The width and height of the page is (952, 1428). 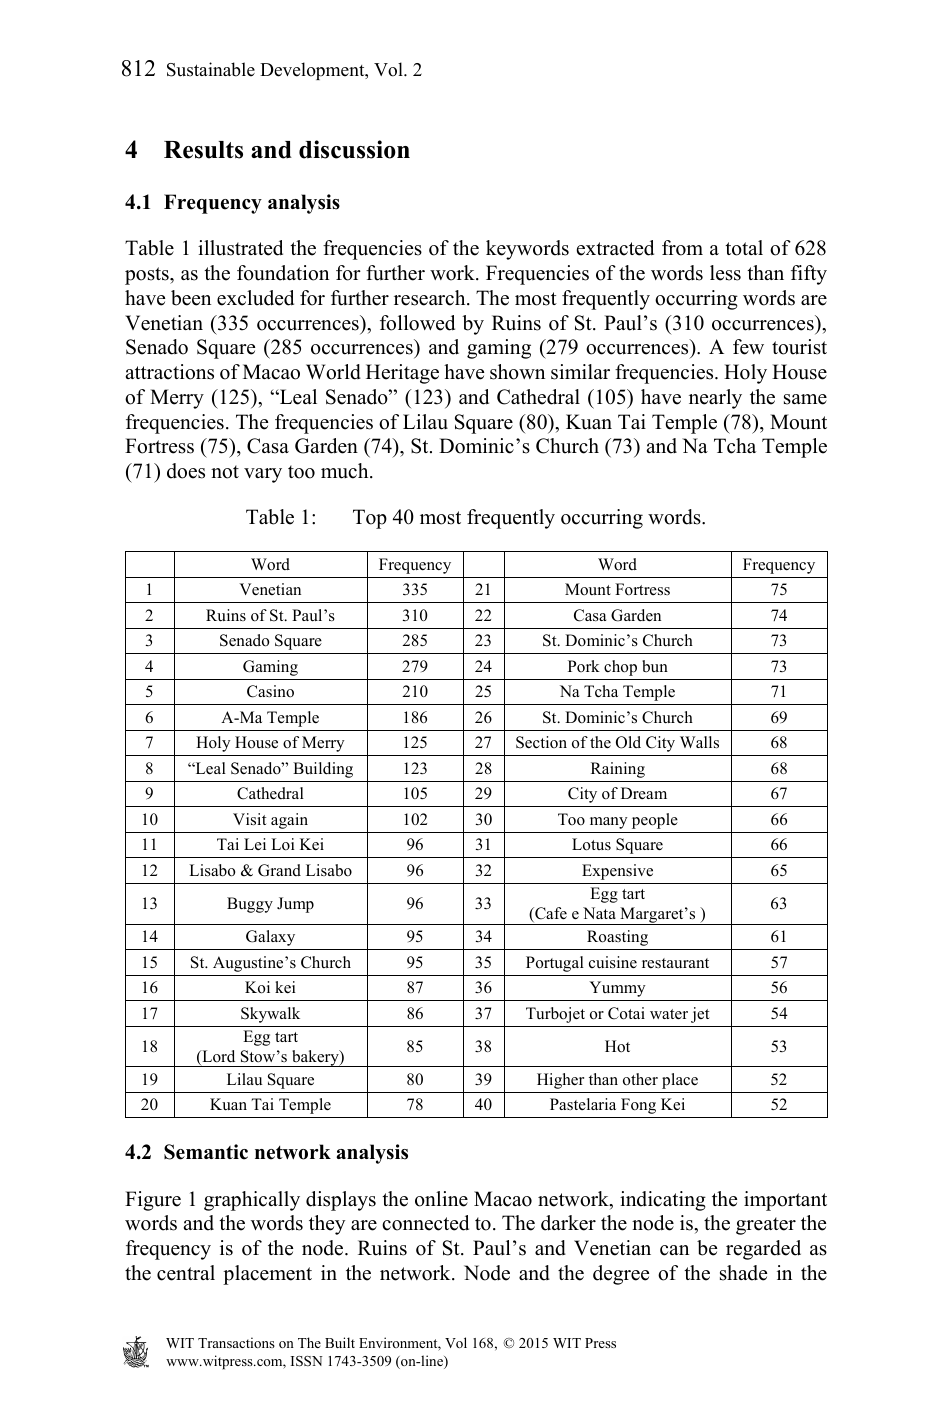 What do you see at coordinates (249, 819) in the page?
I see `Visit` at bounding box center [249, 819].
